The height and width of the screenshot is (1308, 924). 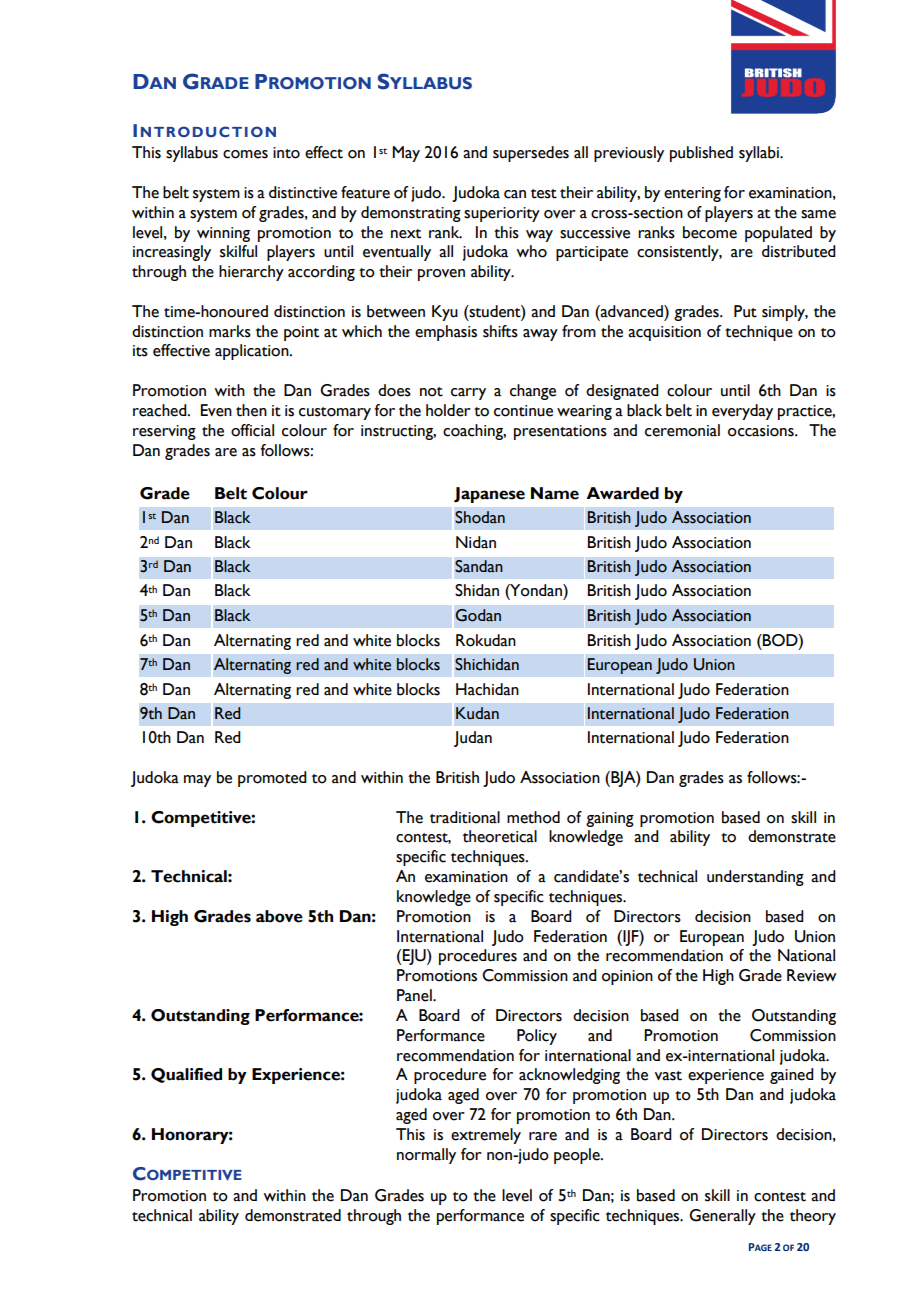 What do you see at coordinates (186, 1075) in the screenshot?
I see `Qualified` at bounding box center [186, 1075].
